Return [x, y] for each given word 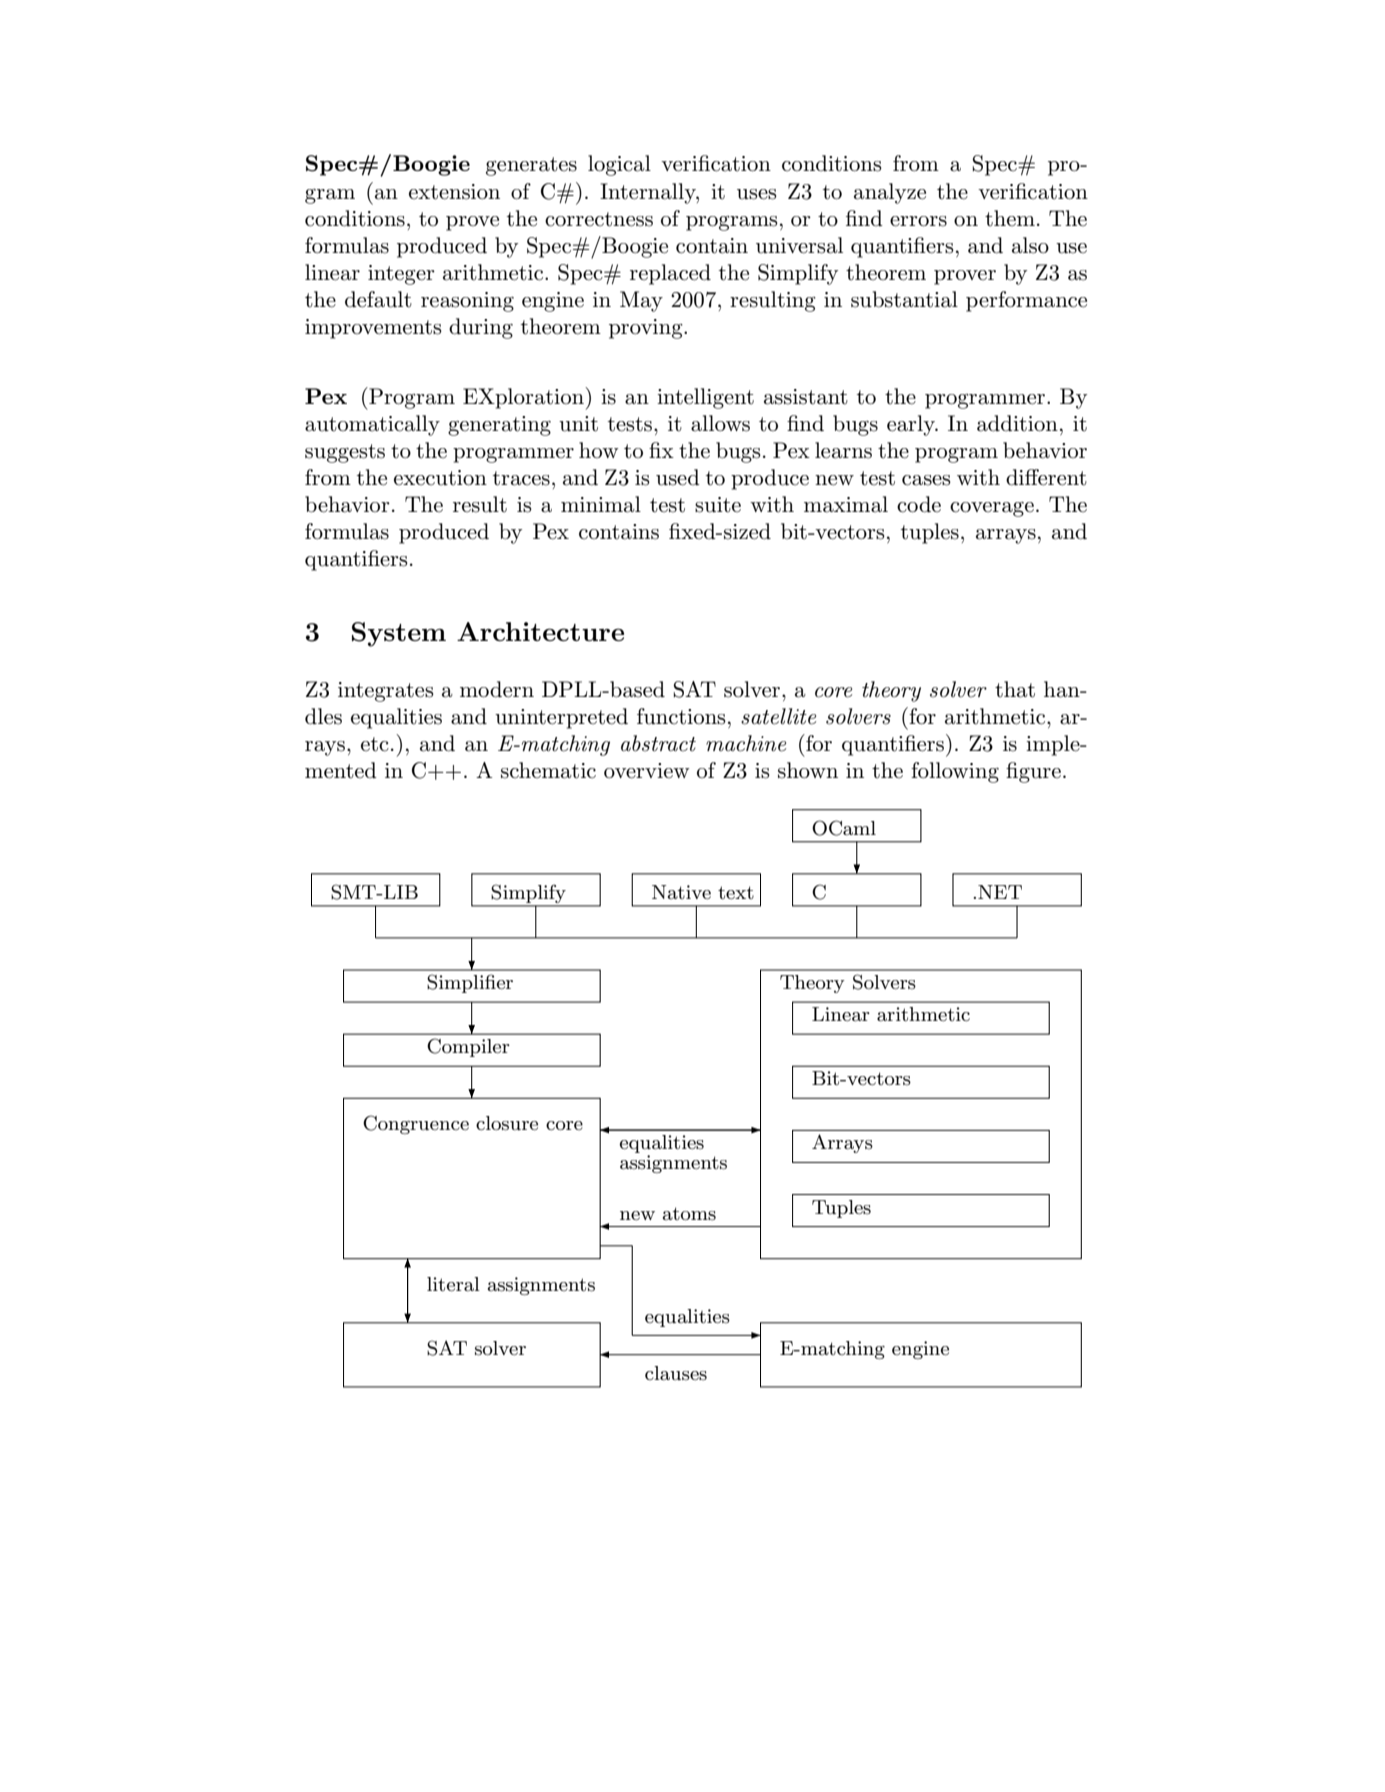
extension [454, 192]
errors [918, 221]
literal [453, 1284]
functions [681, 716]
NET [1000, 892]
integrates [386, 692]
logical [619, 165]
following [955, 772]
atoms [689, 1214]
